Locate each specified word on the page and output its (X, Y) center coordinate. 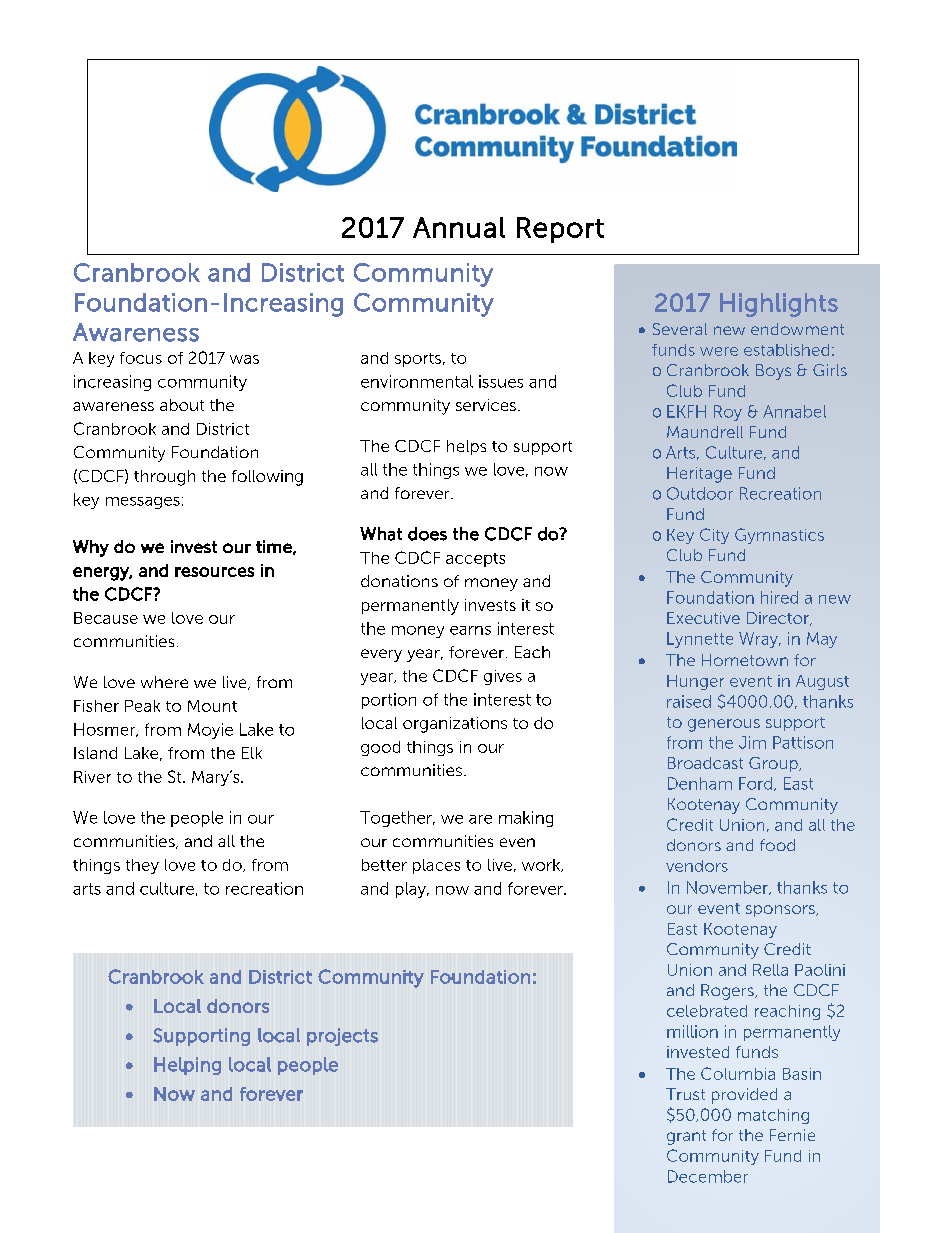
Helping (187, 1066)
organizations (455, 725)
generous (724, 725)
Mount (212, 706)
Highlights (779, 305)
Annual (459, 227)
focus (141, 358)
